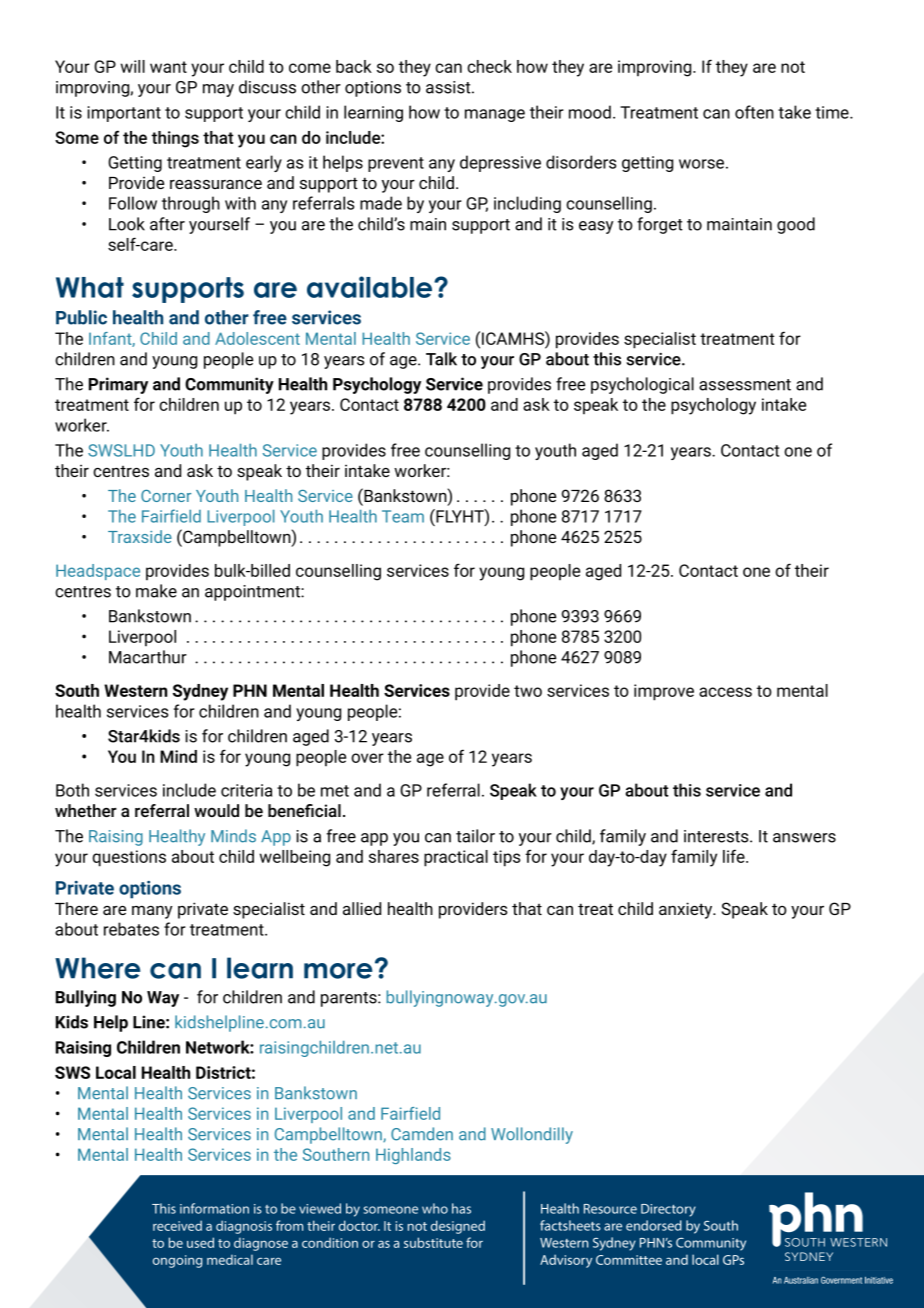 Image resolution: width=924 pixels, height=1308 pixels. I want to click on Team, so click(403, 516).
